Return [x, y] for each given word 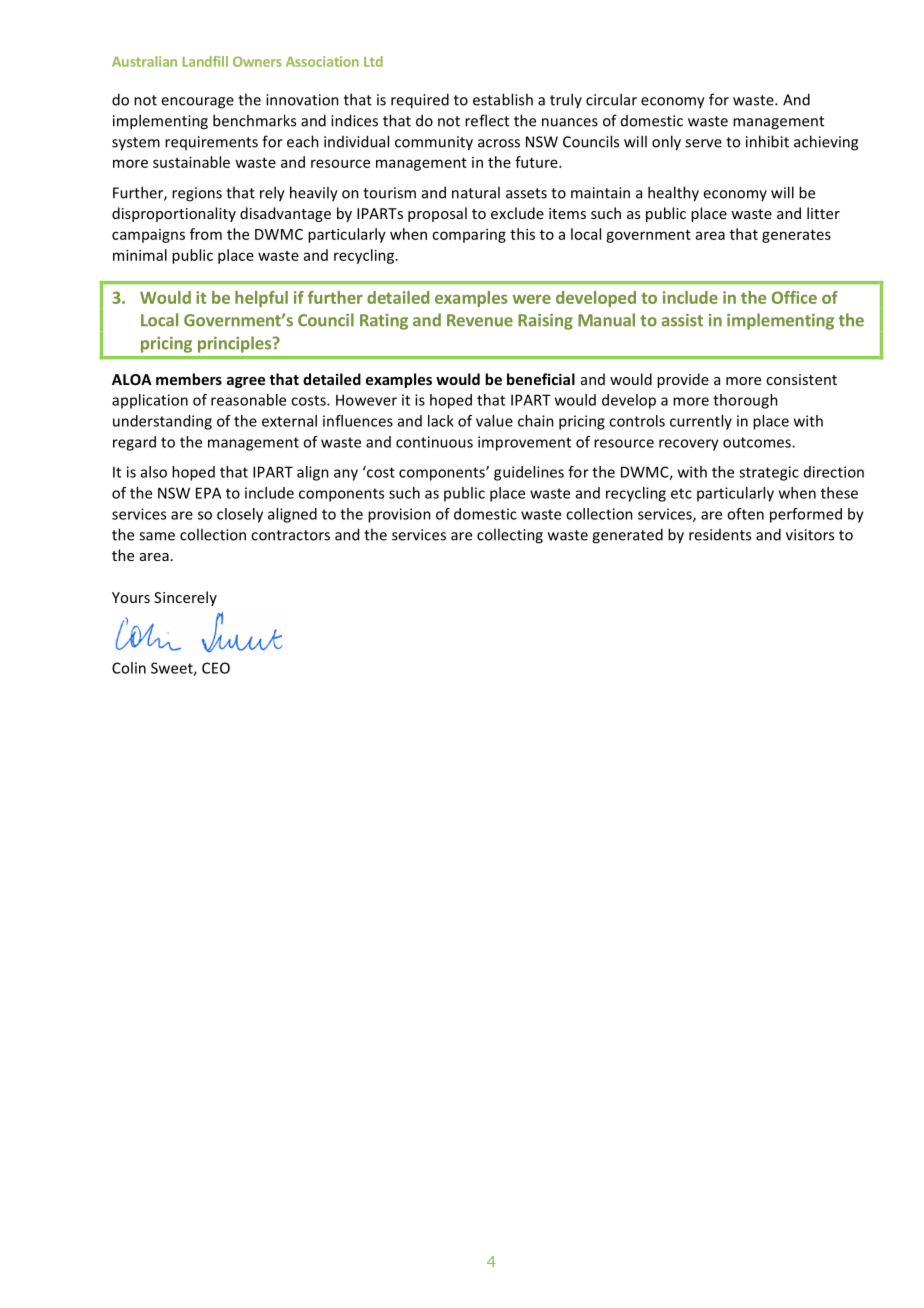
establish [503, 99]
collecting [510, 536]
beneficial [541, 379]
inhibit [767, 141]
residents [720, 535]
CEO [216, 668]
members [189, 379]
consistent [801, 379]
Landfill [205, 61]
